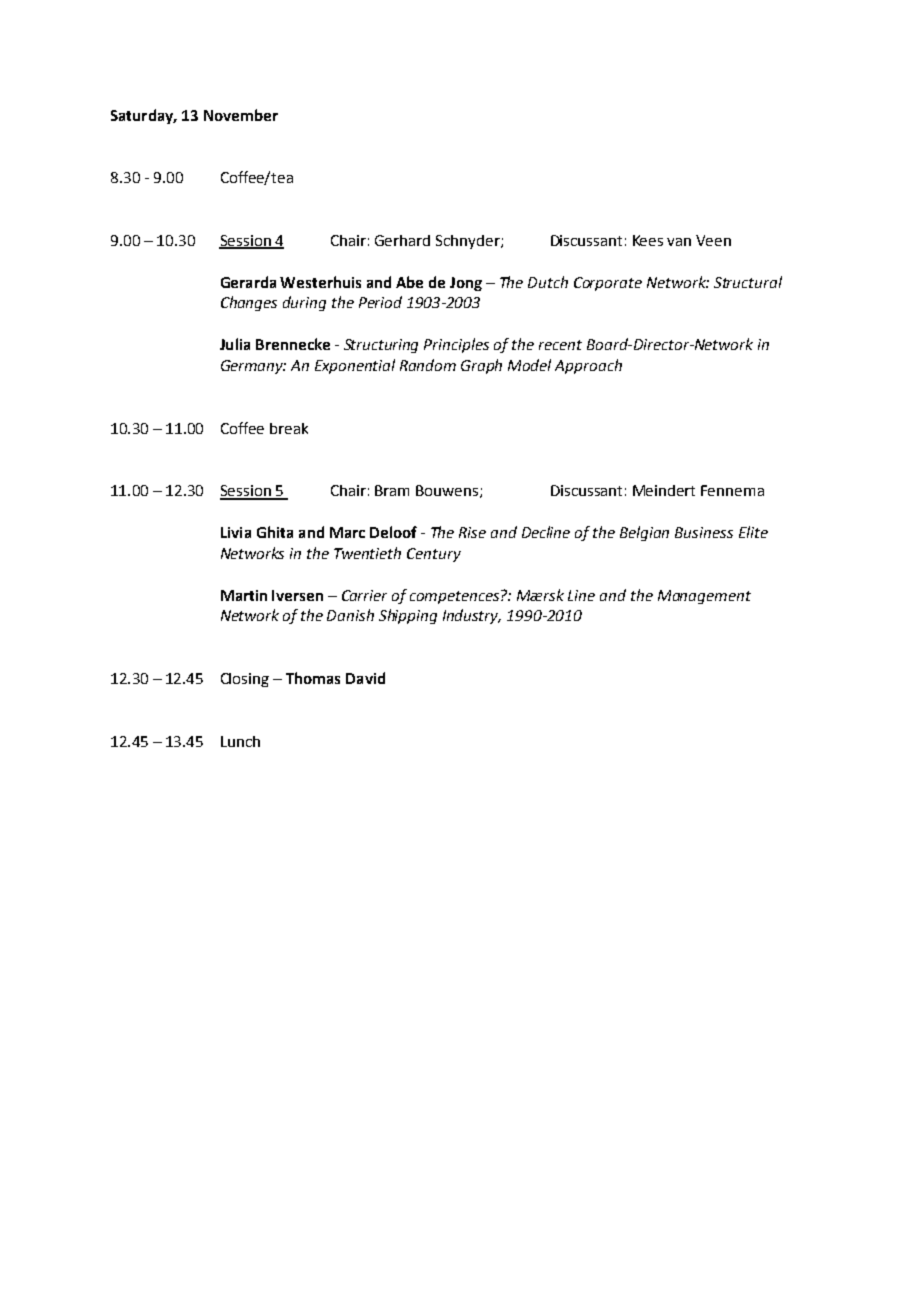 This screenshot has width=924, height=1308. I want to click on Management, so click(704, 597).
